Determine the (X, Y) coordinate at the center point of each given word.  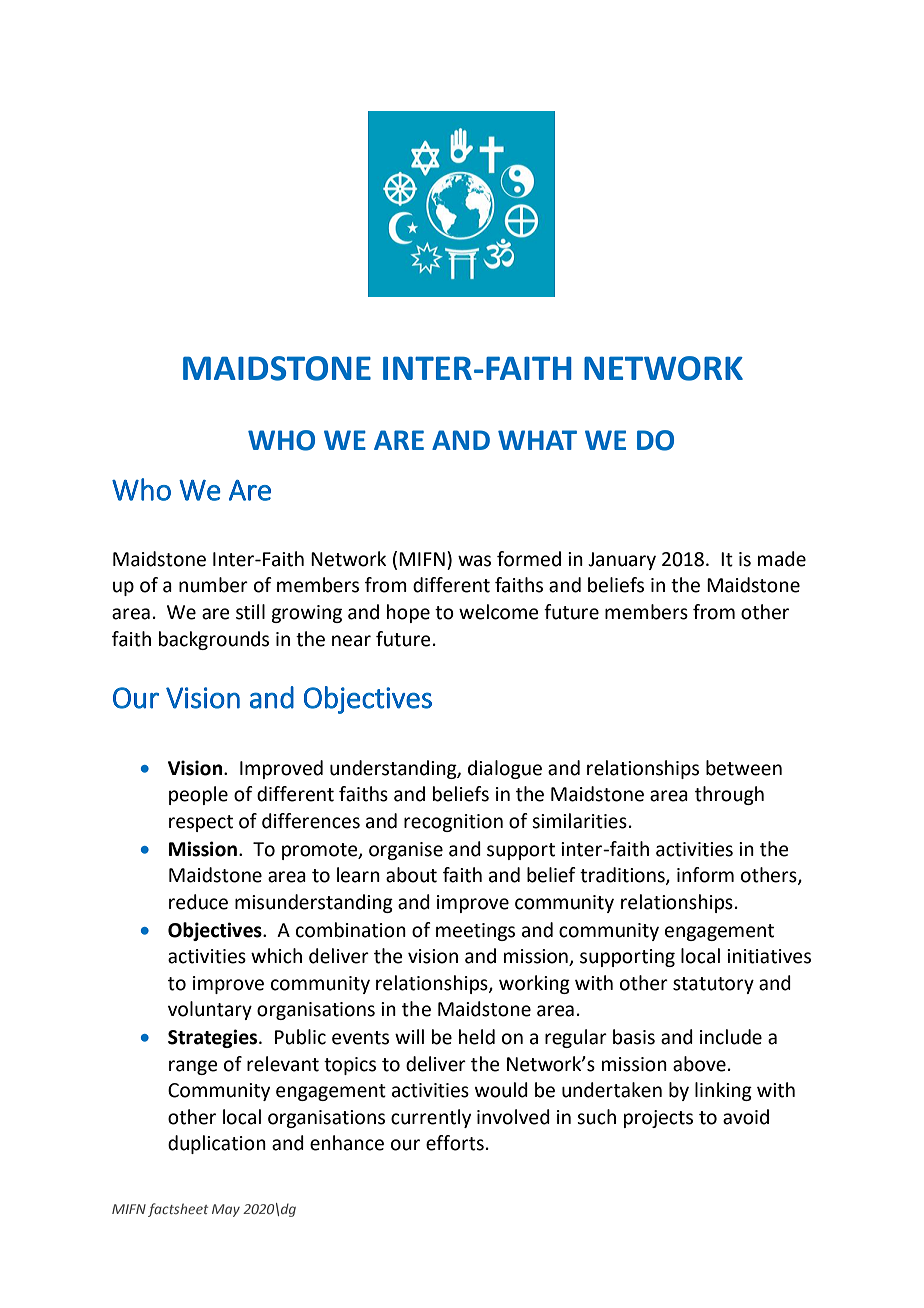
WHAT (537, 440)
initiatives (769, 956)
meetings (475, 932)
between (744, 768)
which (276, 956)
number (213, 585)
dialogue (505, 769)
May (226, 1210)
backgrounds (214, 640)
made (782, 559)
